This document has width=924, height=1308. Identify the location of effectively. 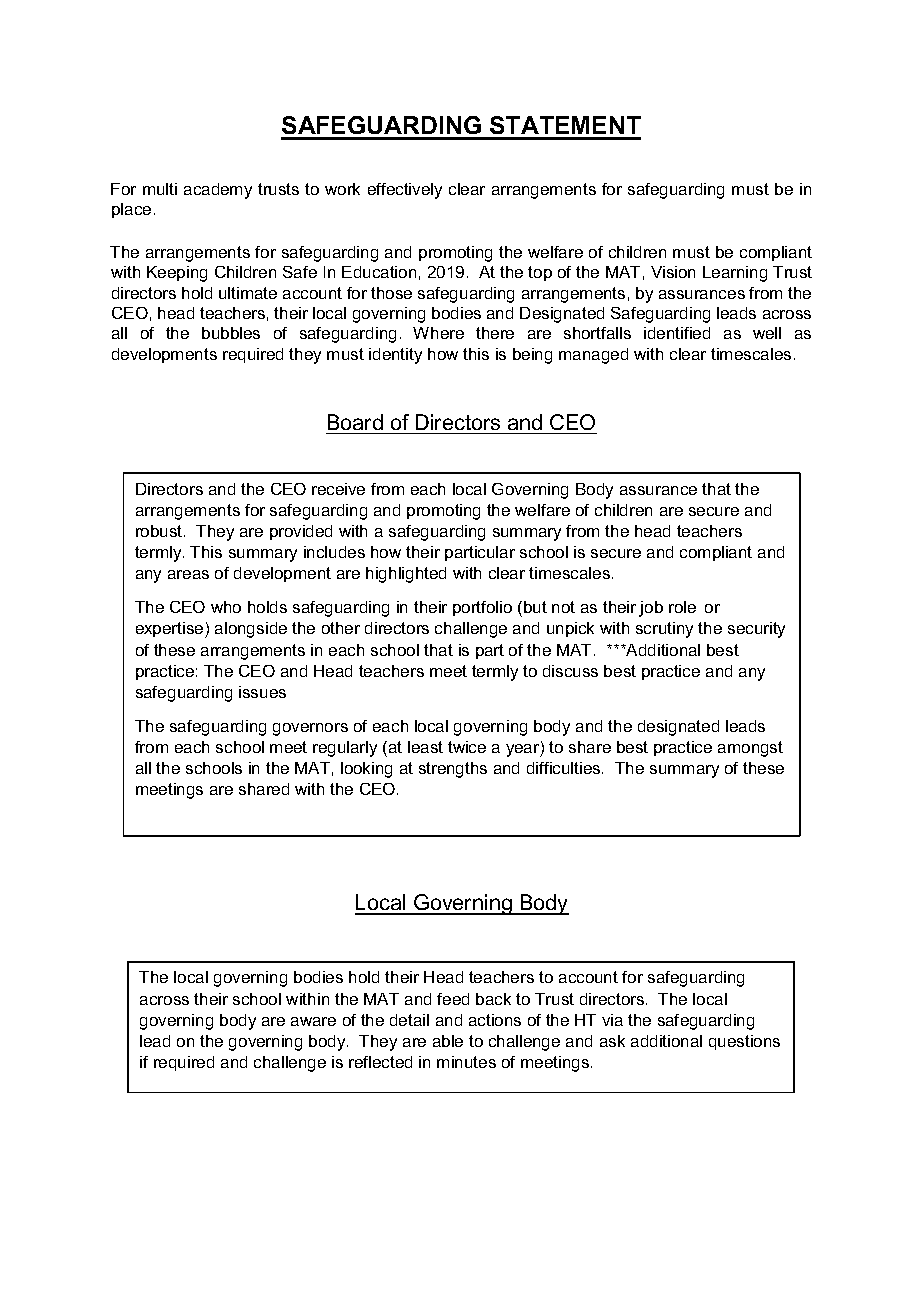
(405, 191).
